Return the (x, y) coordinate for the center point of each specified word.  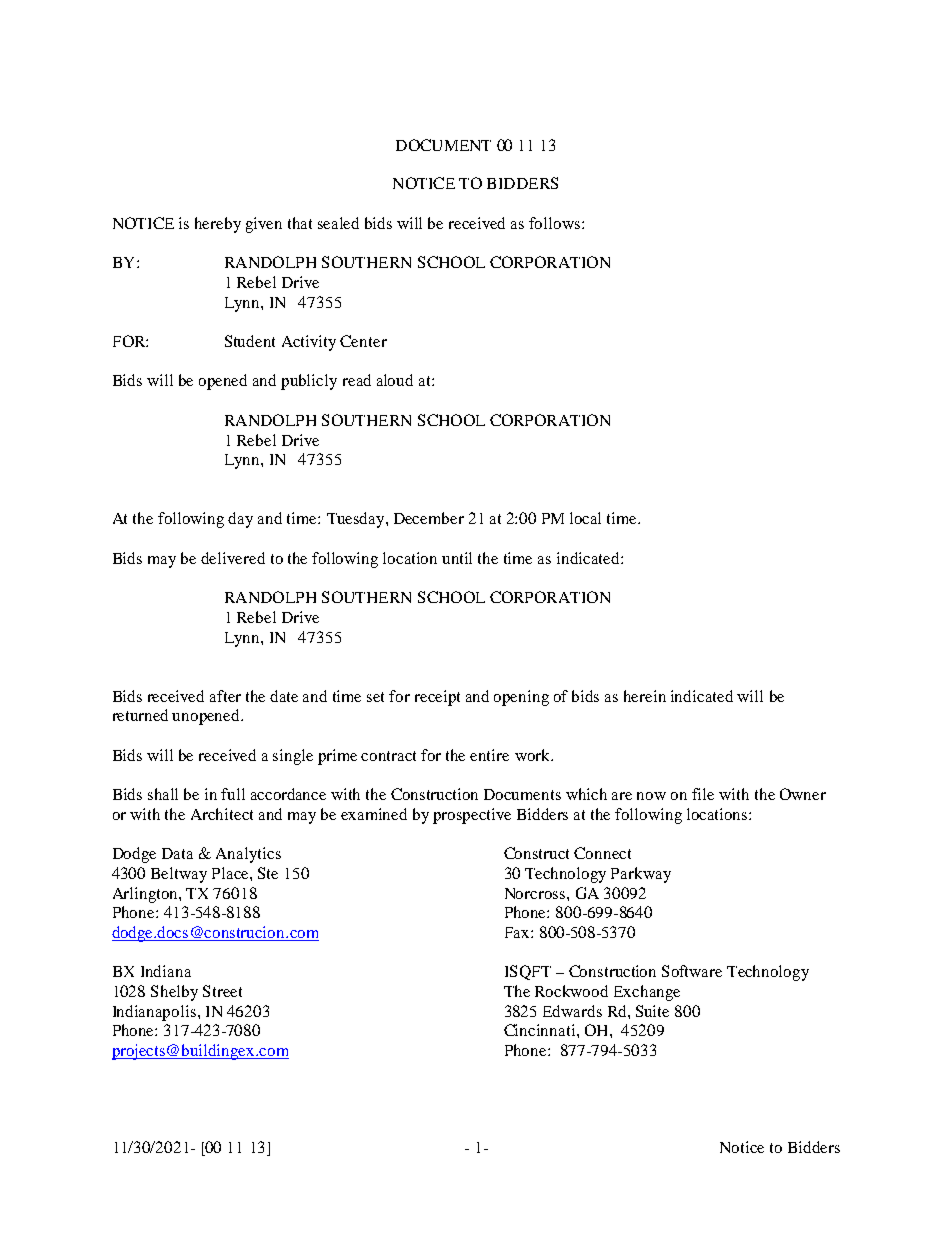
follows (556, 223)
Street (222, 991)
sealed (338, 223)
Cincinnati (541, 1030)
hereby (218, 225)
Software (692, 971)
